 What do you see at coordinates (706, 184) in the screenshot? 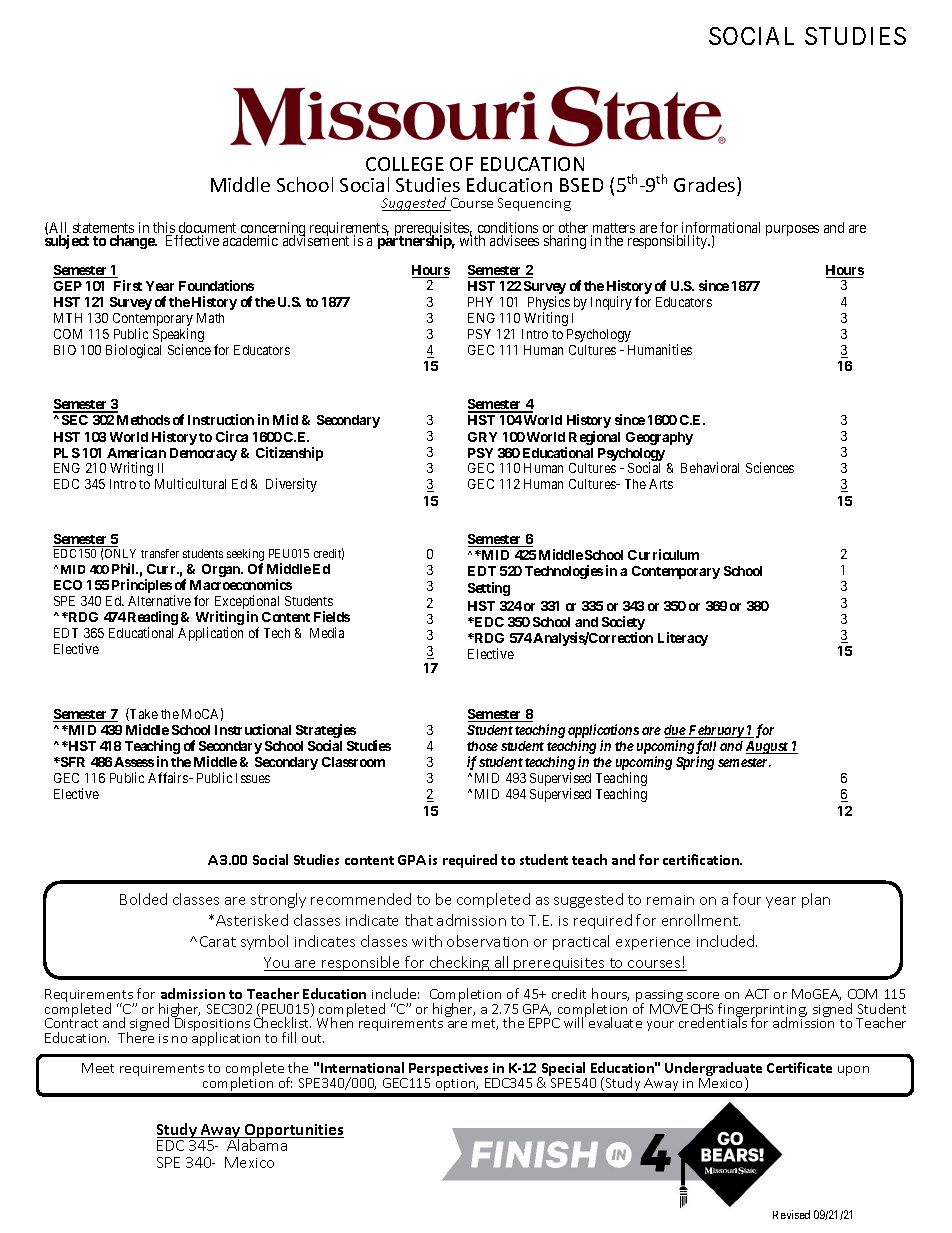
I see `Grades` at bounding box center [706, 184].
